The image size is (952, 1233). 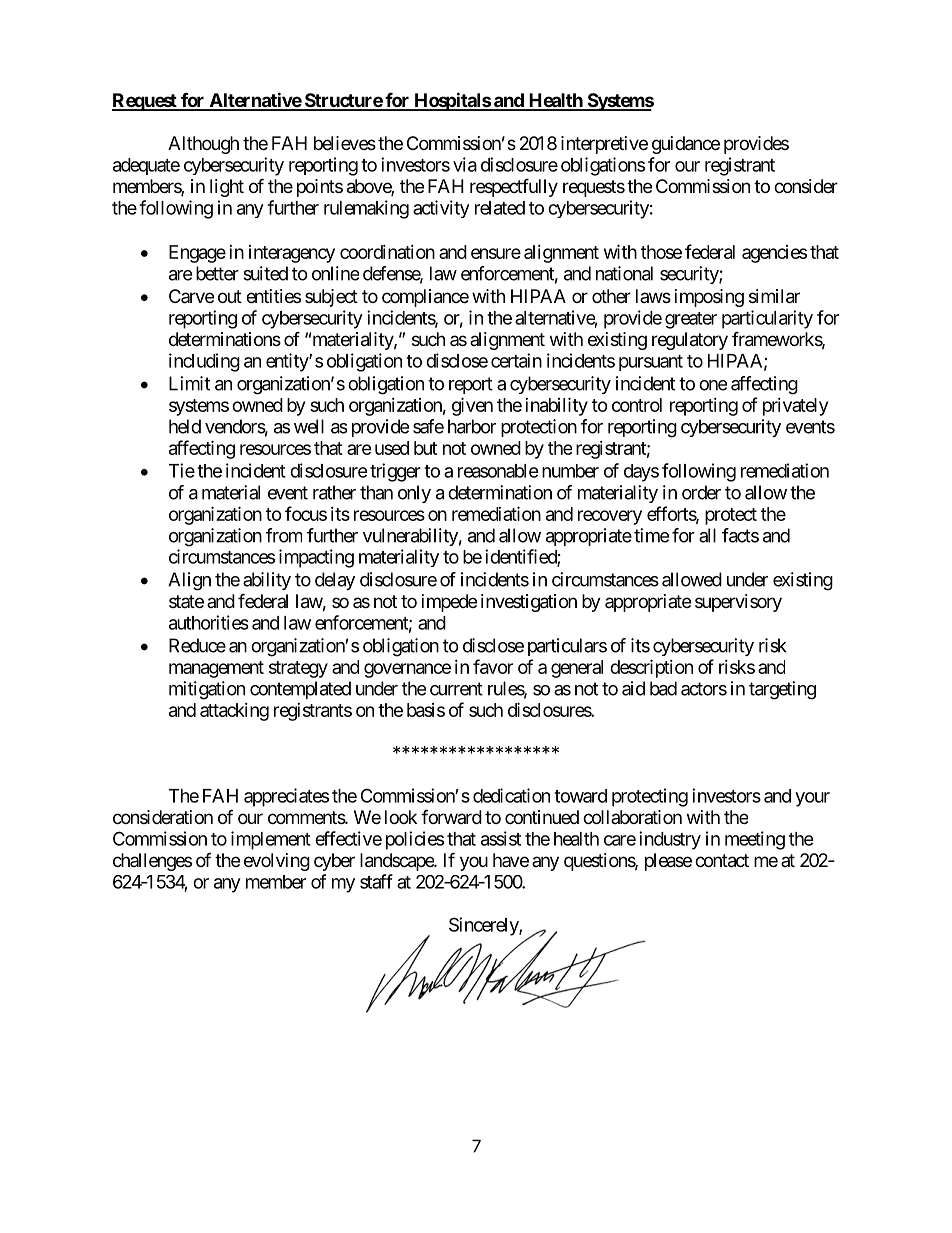 I want to click on respectfully, so click(x=514, y=187).
